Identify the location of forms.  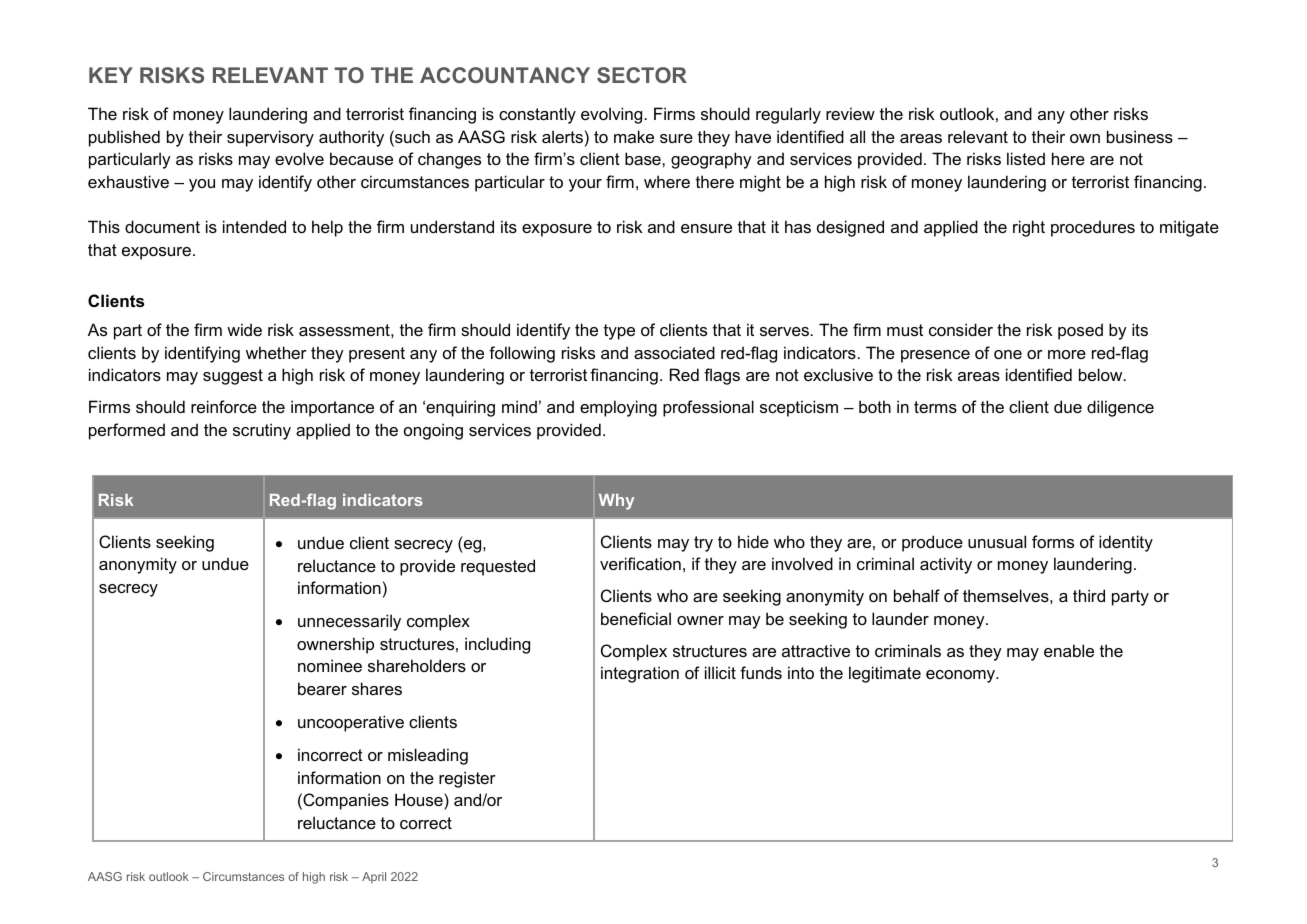
(1053, 541).
